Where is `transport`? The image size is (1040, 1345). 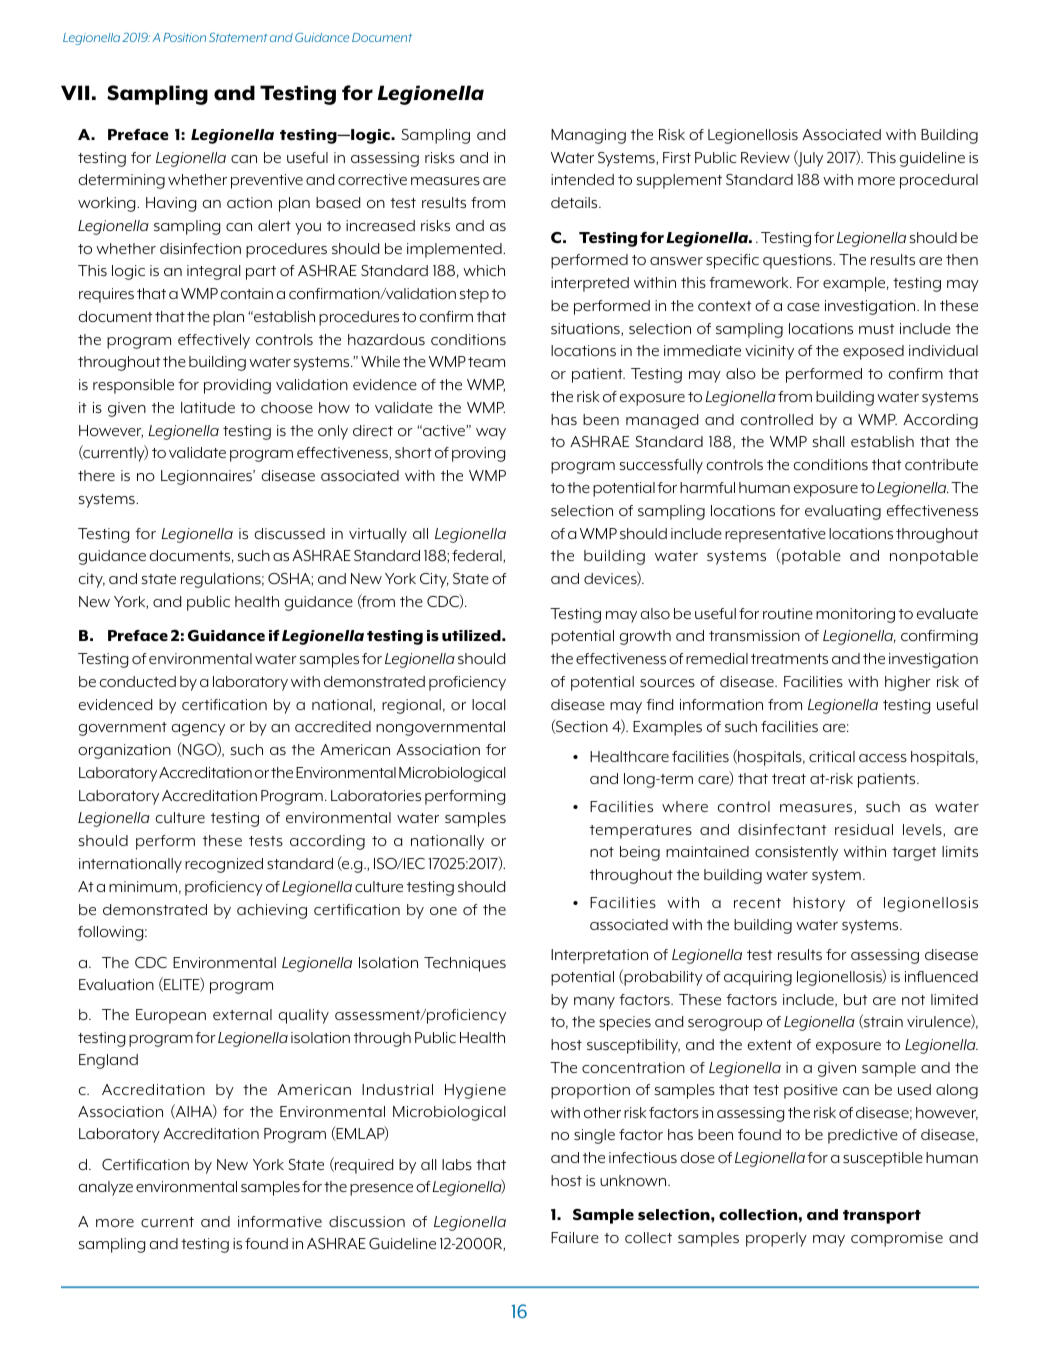
transport is located at coordinates (882, 1217).
